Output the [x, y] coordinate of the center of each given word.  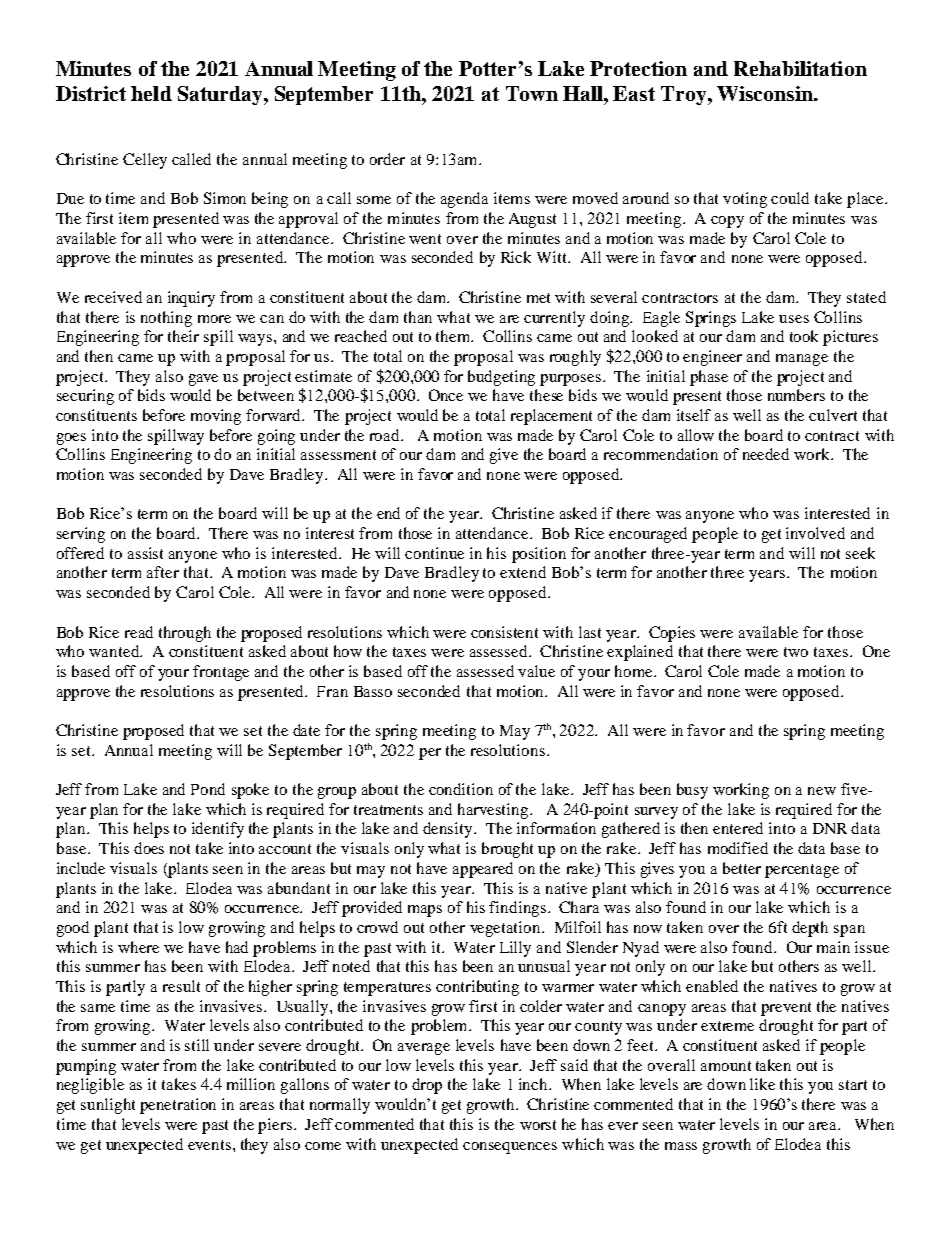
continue [434, 553]
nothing [166, 319]
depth [810, 929]
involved [815, 533]
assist [145, 553]
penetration [178, 1106]
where [138, 947]
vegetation [506, 929]
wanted [115, 651]
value [536, 671]
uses [794, 319]
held [151, 93]
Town [532, 93]
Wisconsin [766, 93]
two [796, 652]
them [454, 336]
